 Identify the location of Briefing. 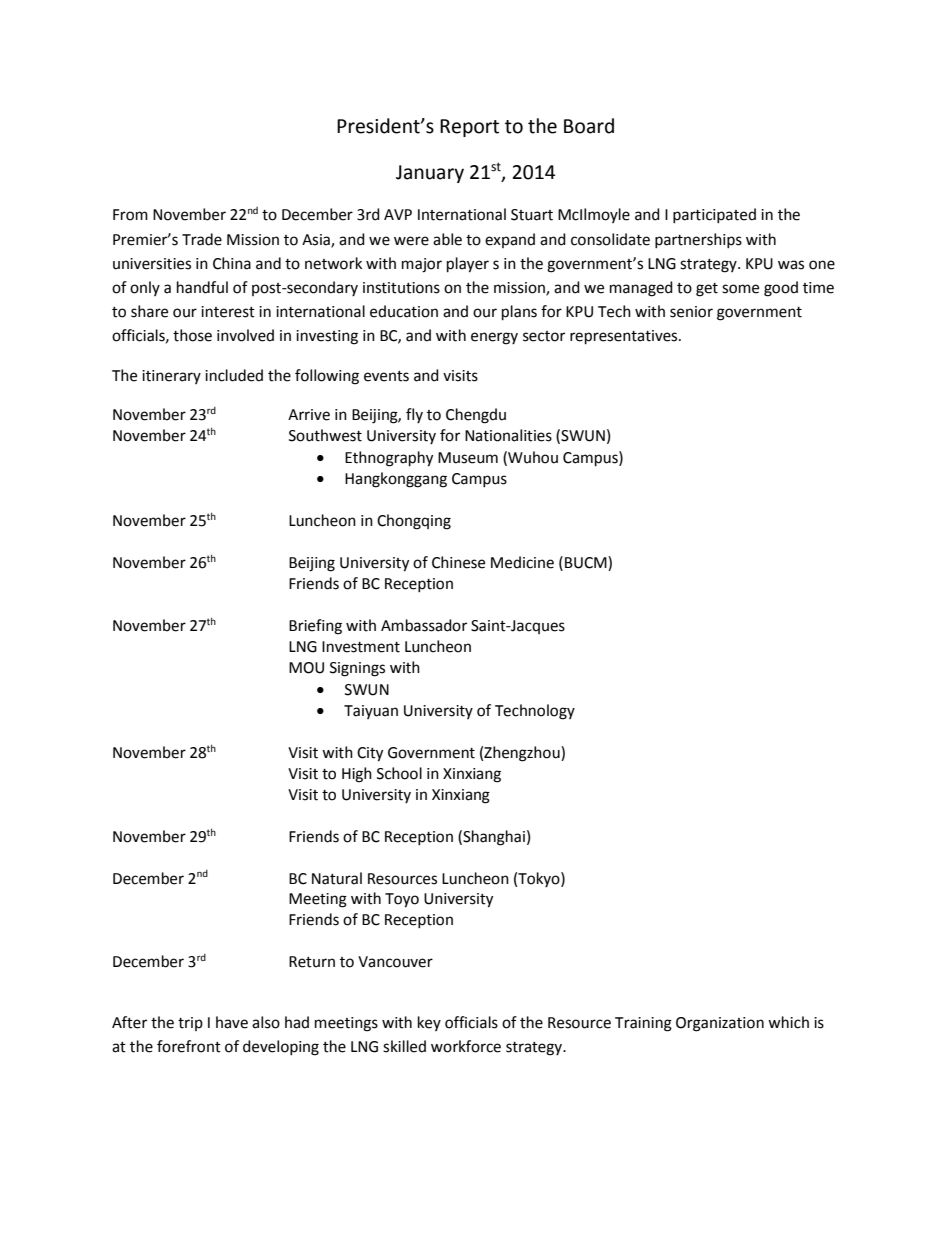
(315, 627).
